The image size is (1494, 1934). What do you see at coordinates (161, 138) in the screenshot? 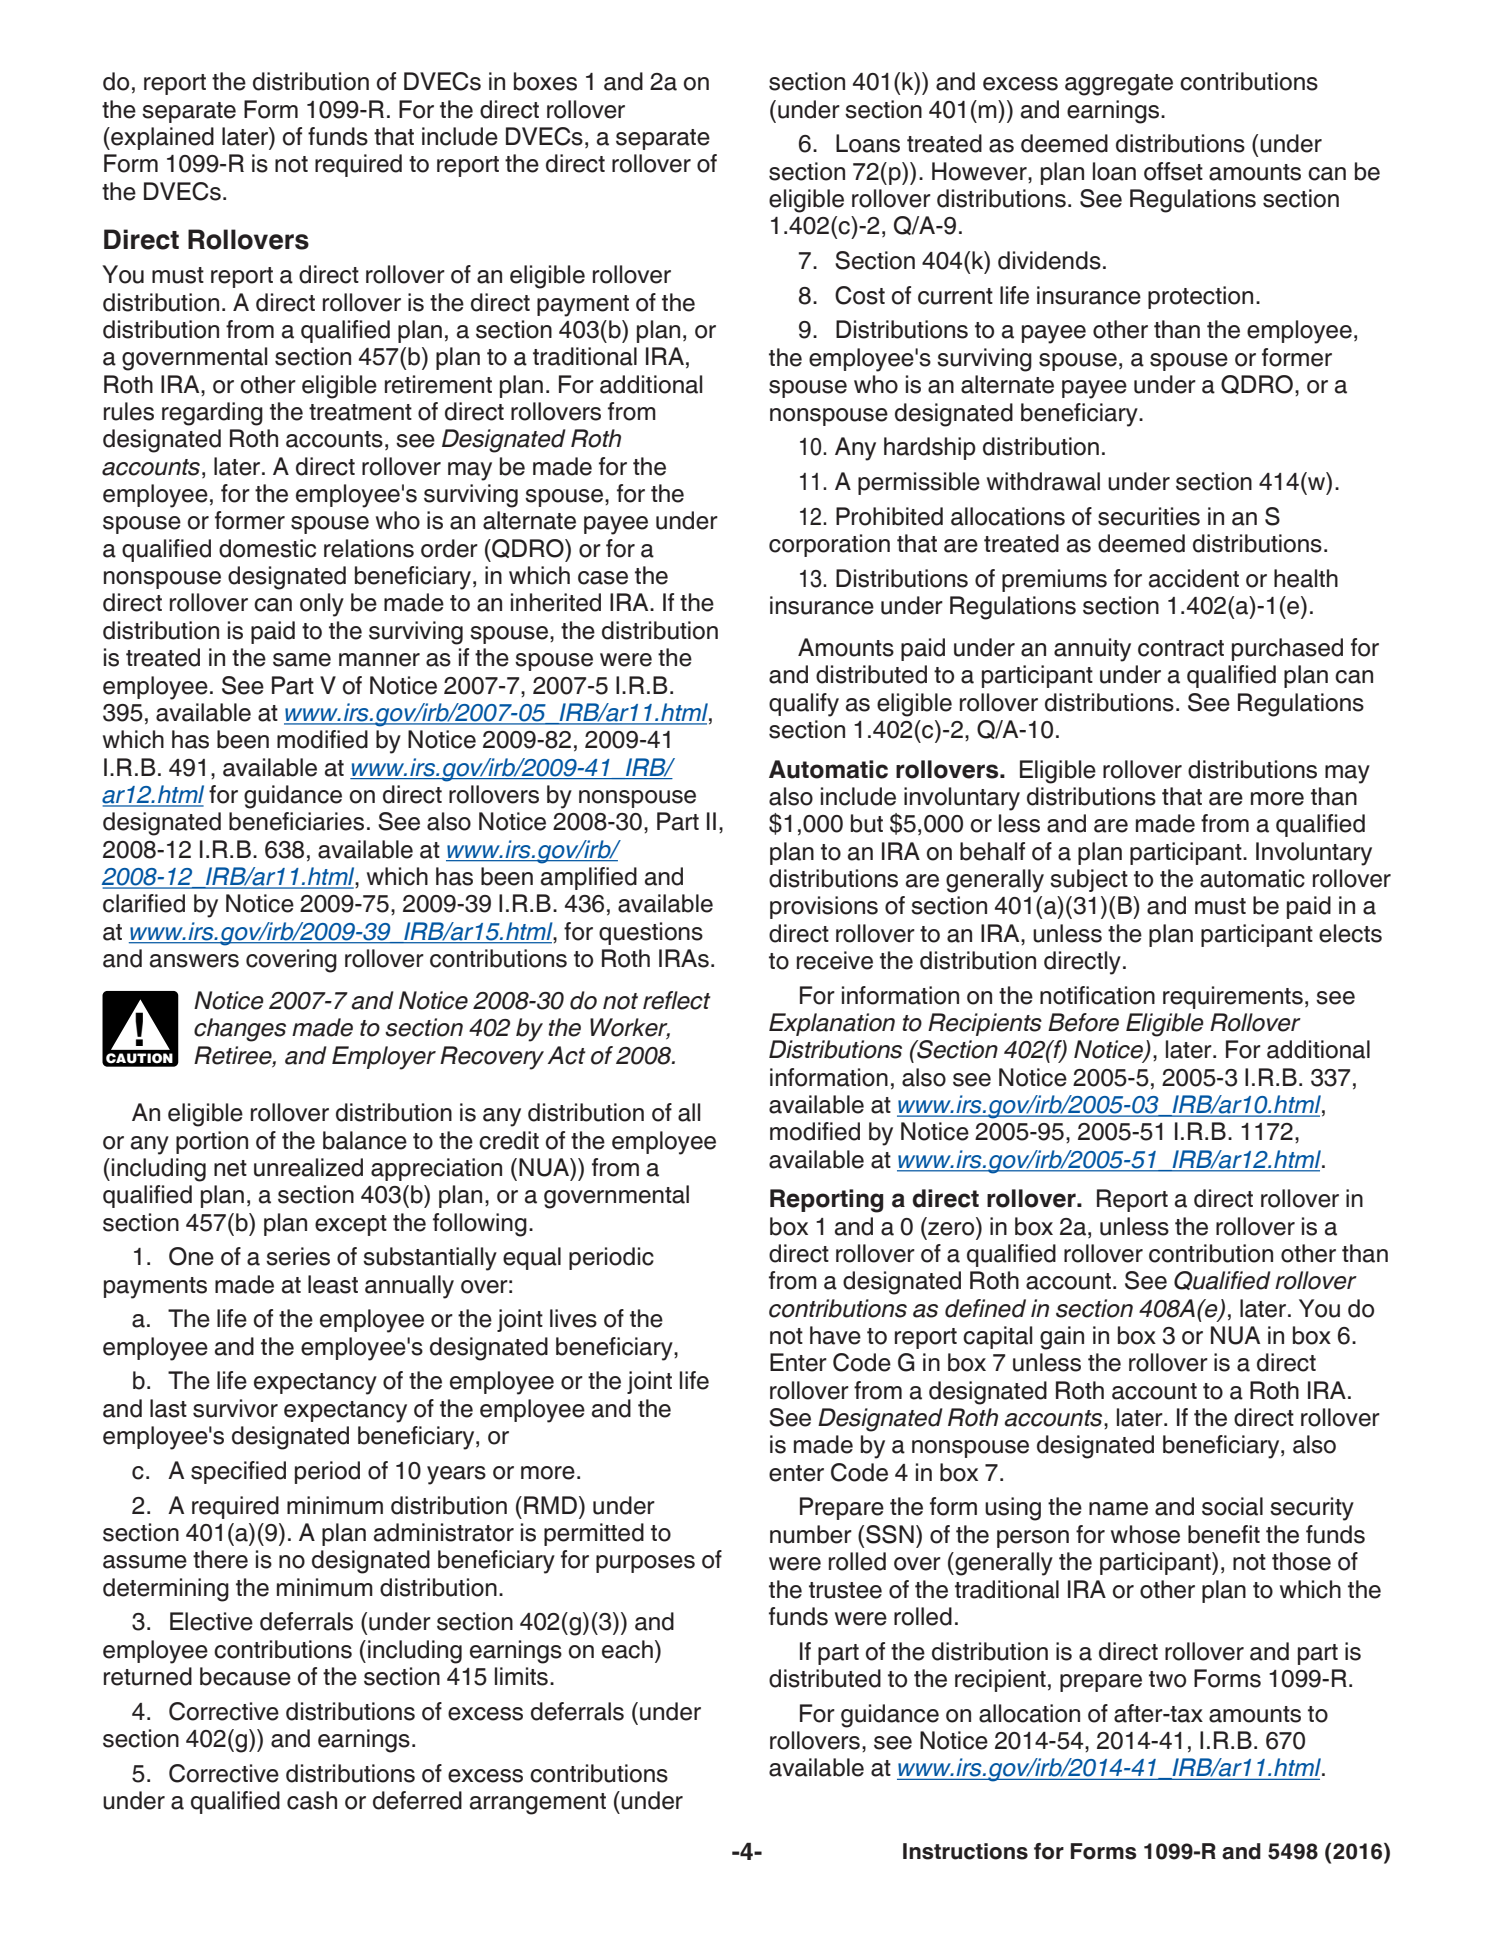
I see `explained` at bounding box center [161, 138].
